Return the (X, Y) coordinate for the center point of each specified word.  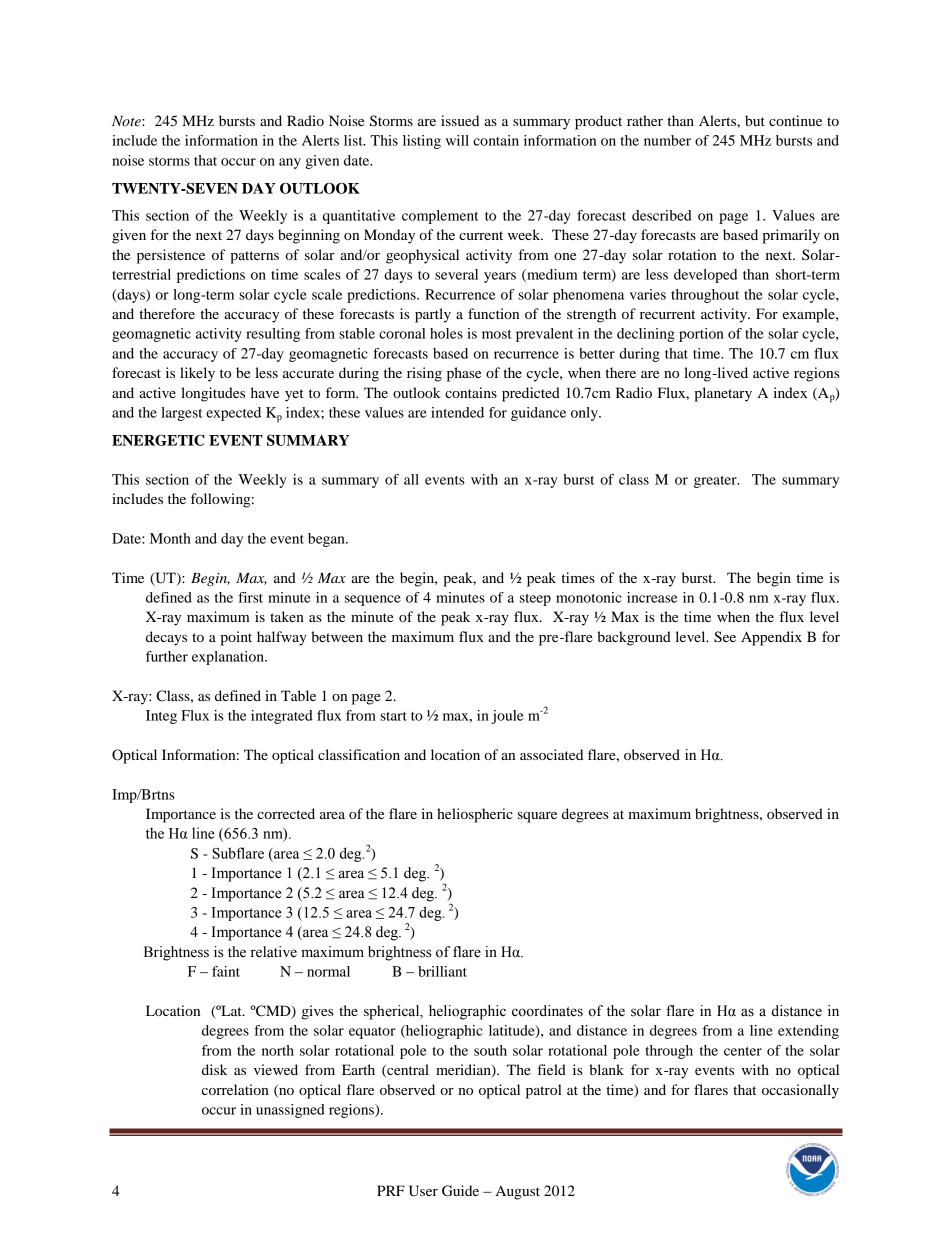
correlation (235, 1089)
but (755, 120)
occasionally (800, 1091)
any (290, 163)
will (457, 140)
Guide (460, 1191)
